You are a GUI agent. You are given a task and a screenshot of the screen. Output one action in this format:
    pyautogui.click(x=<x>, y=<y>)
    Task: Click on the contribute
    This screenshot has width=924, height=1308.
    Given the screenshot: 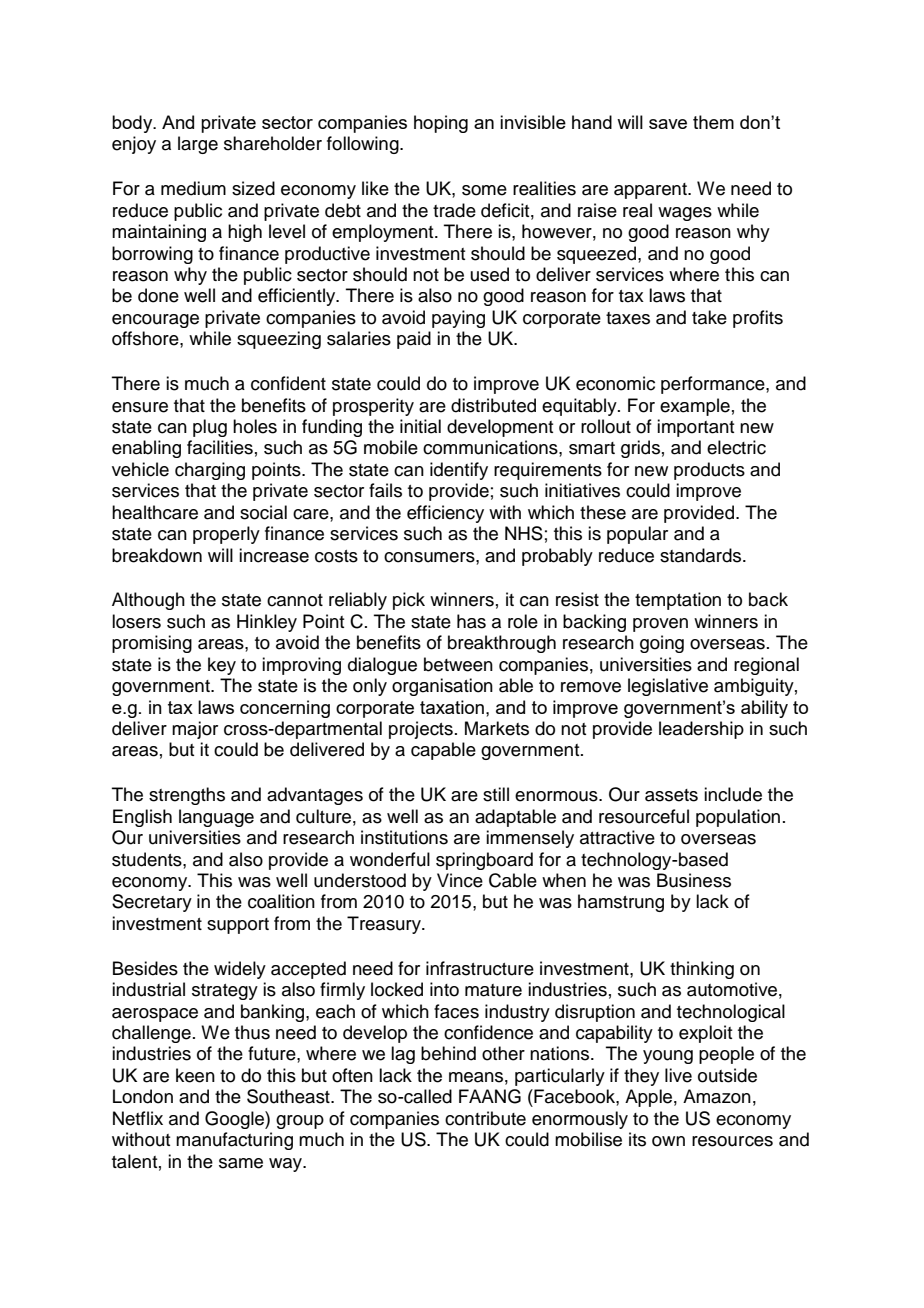 What is the action you would take?
    pyautogui.click(x=485, y=1118)
